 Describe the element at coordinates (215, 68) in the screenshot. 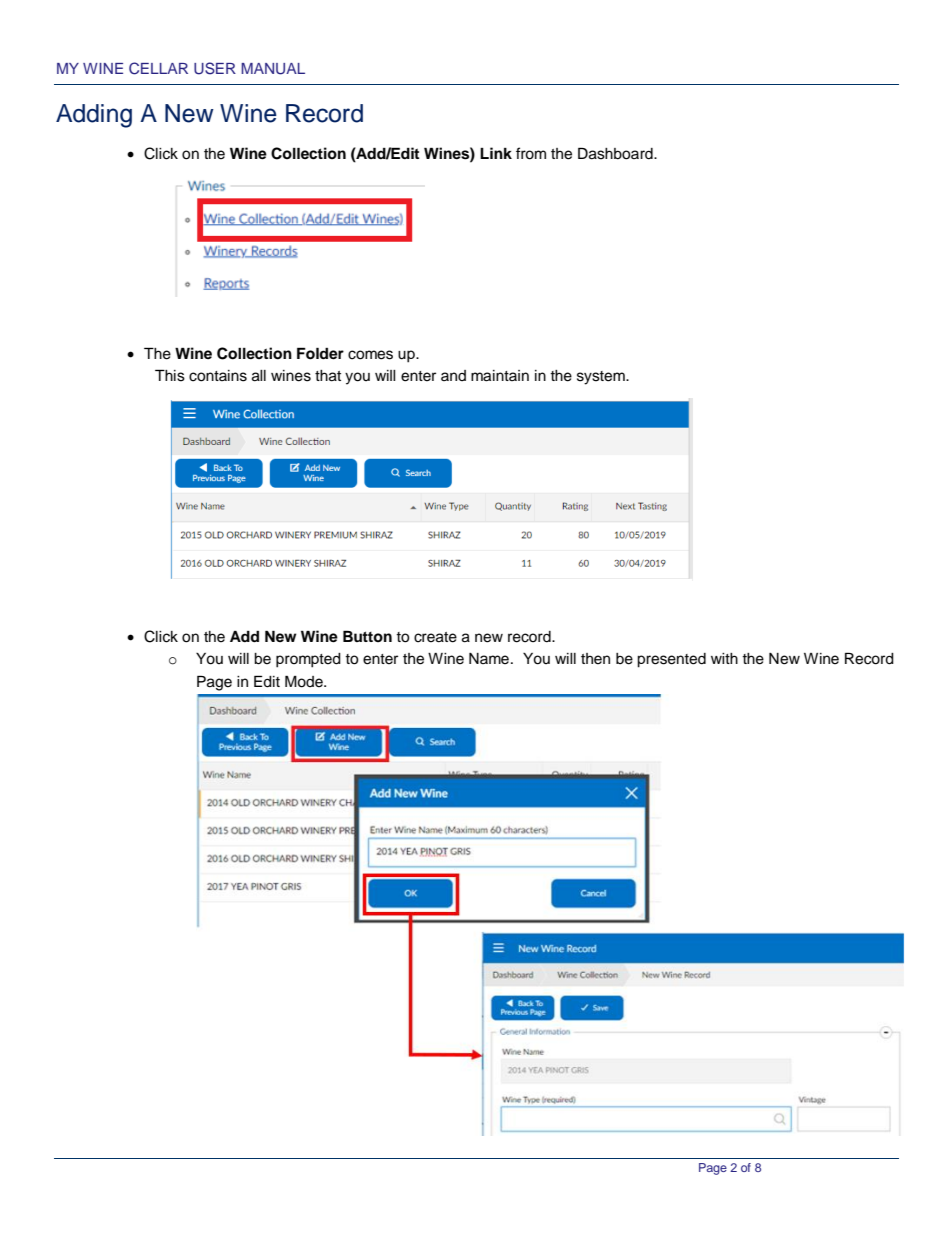

I see `USER` at that location.
